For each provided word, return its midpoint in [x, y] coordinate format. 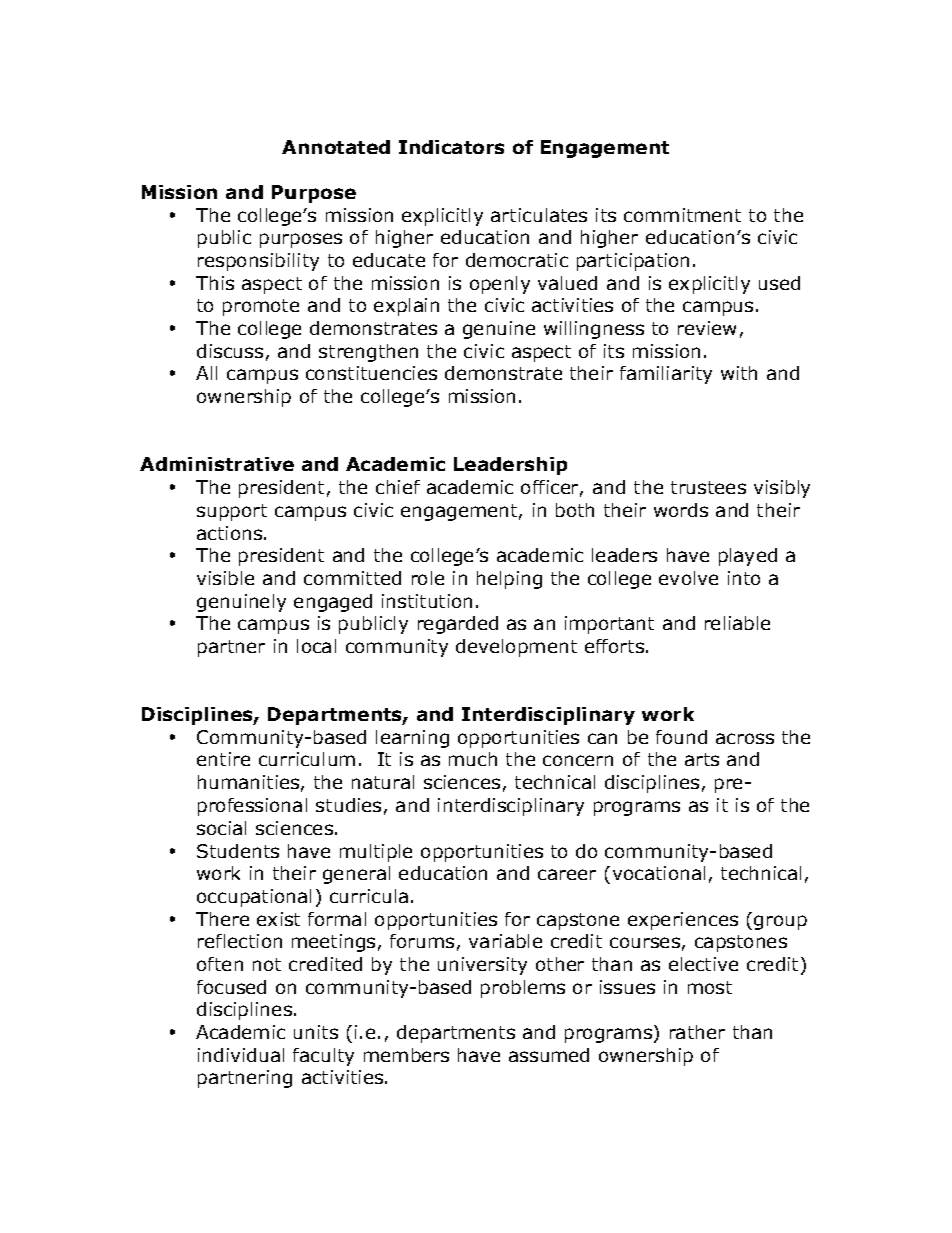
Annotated [336, 147]
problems [523, 989]
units [316, 1032]
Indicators [451, 147]
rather [697, 1032]
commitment [682, 215]
